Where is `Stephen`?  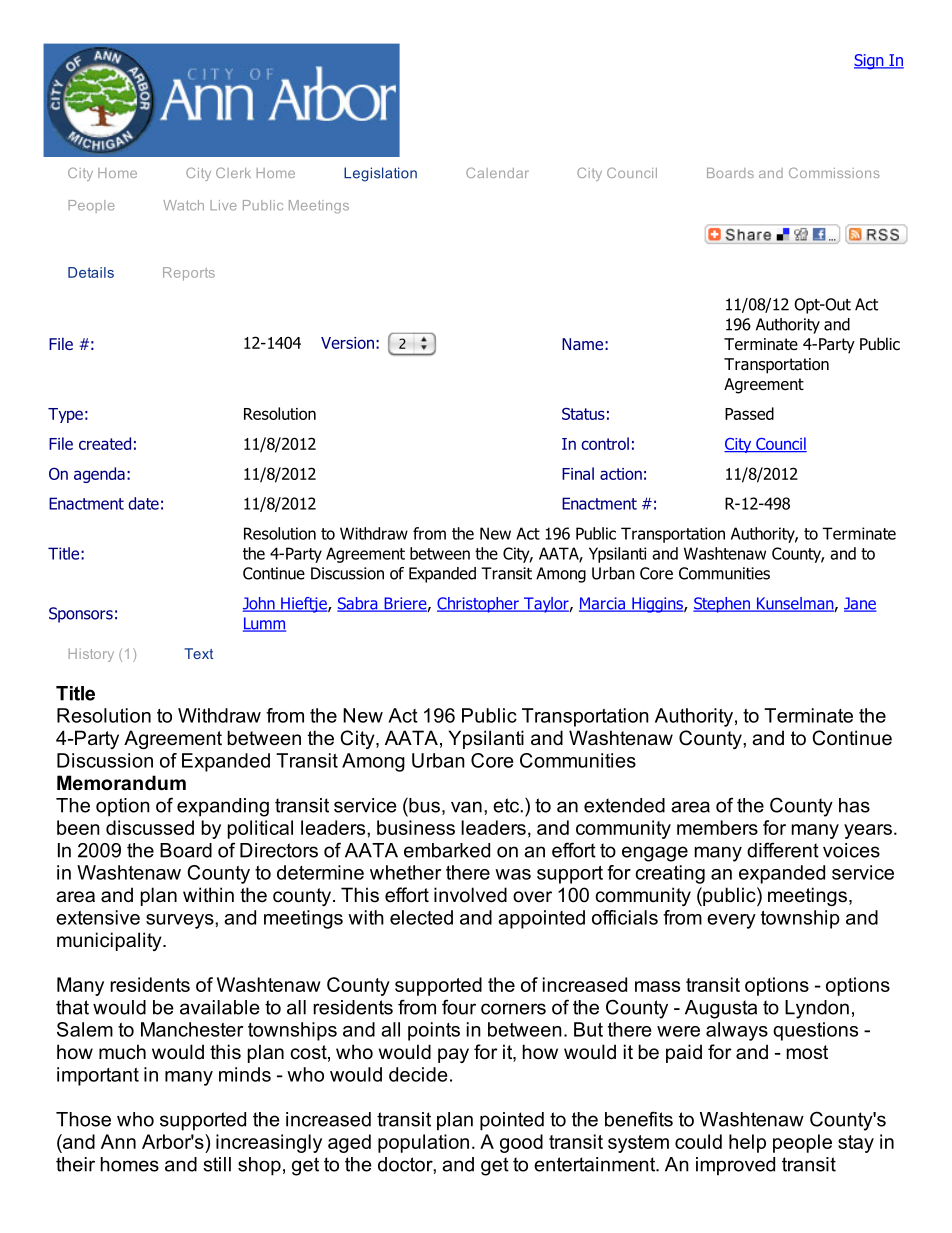
Stephen is located at coordinates (722, 605).
